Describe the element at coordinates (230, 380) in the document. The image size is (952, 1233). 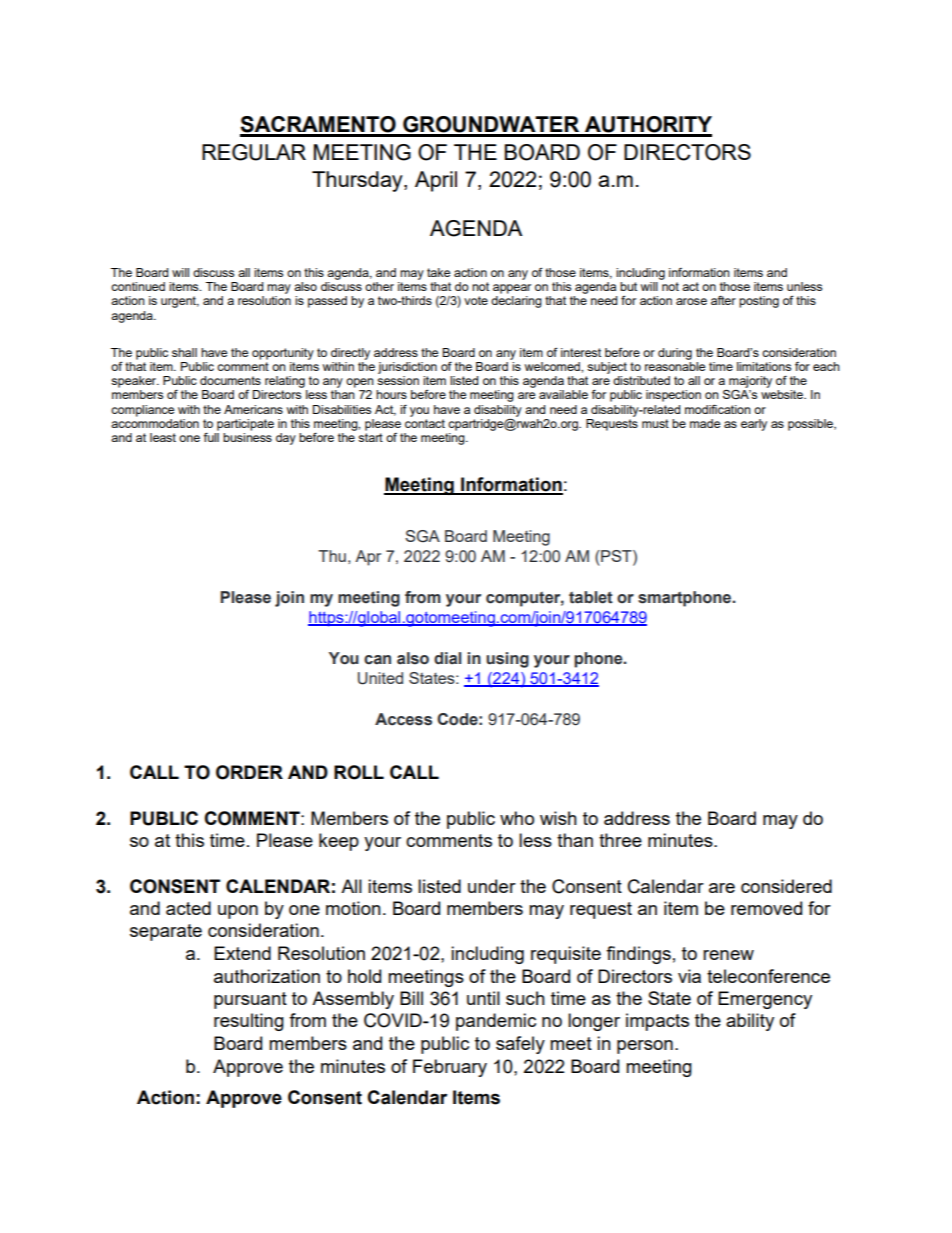
I see `documents` at that location.
